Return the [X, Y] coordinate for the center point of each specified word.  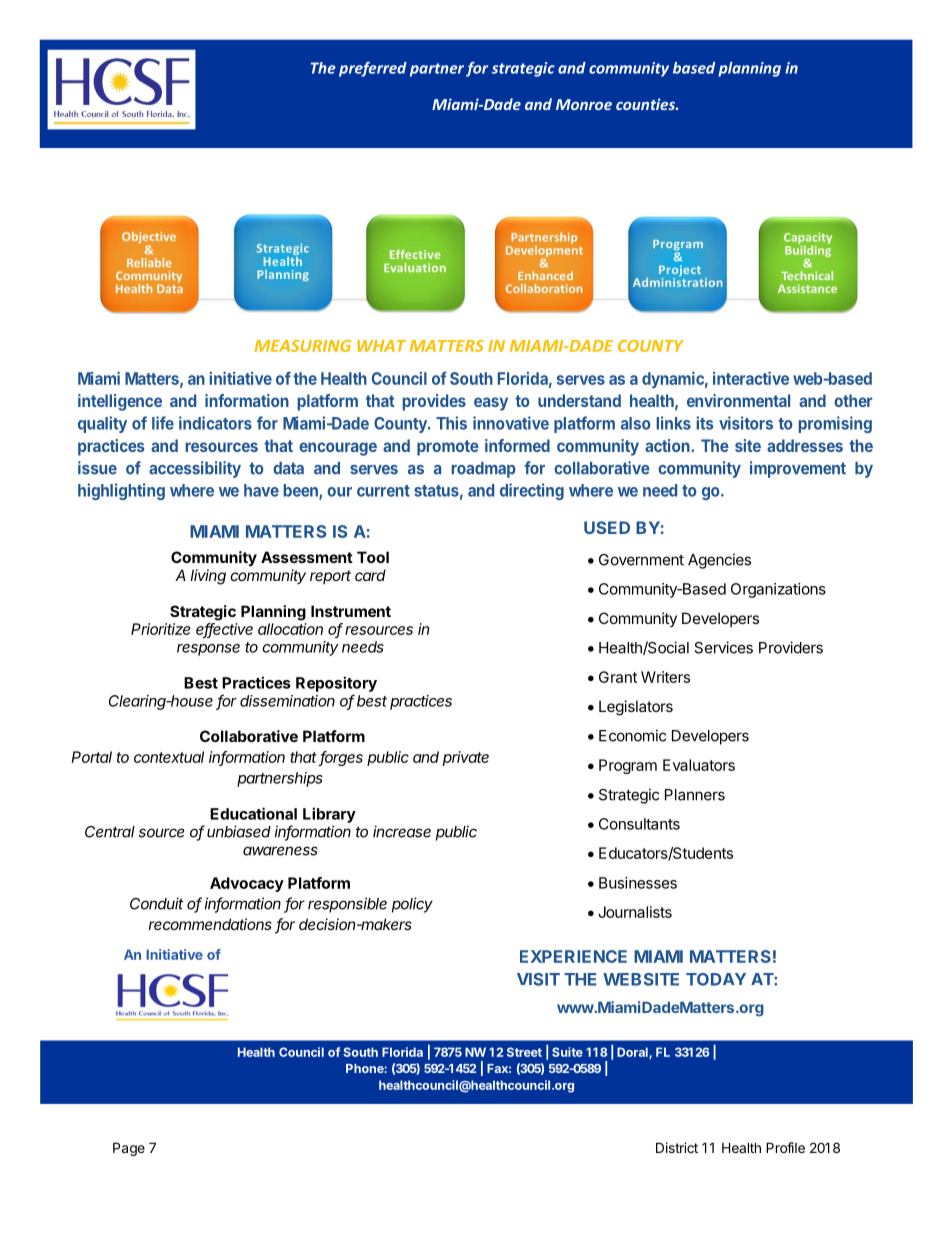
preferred [373, 69]
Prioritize [161, 629]
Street [524, 1052]
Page [129, 1149]
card [370, 575]
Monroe [584, 104]
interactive [751, 378]
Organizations [778, 590]
